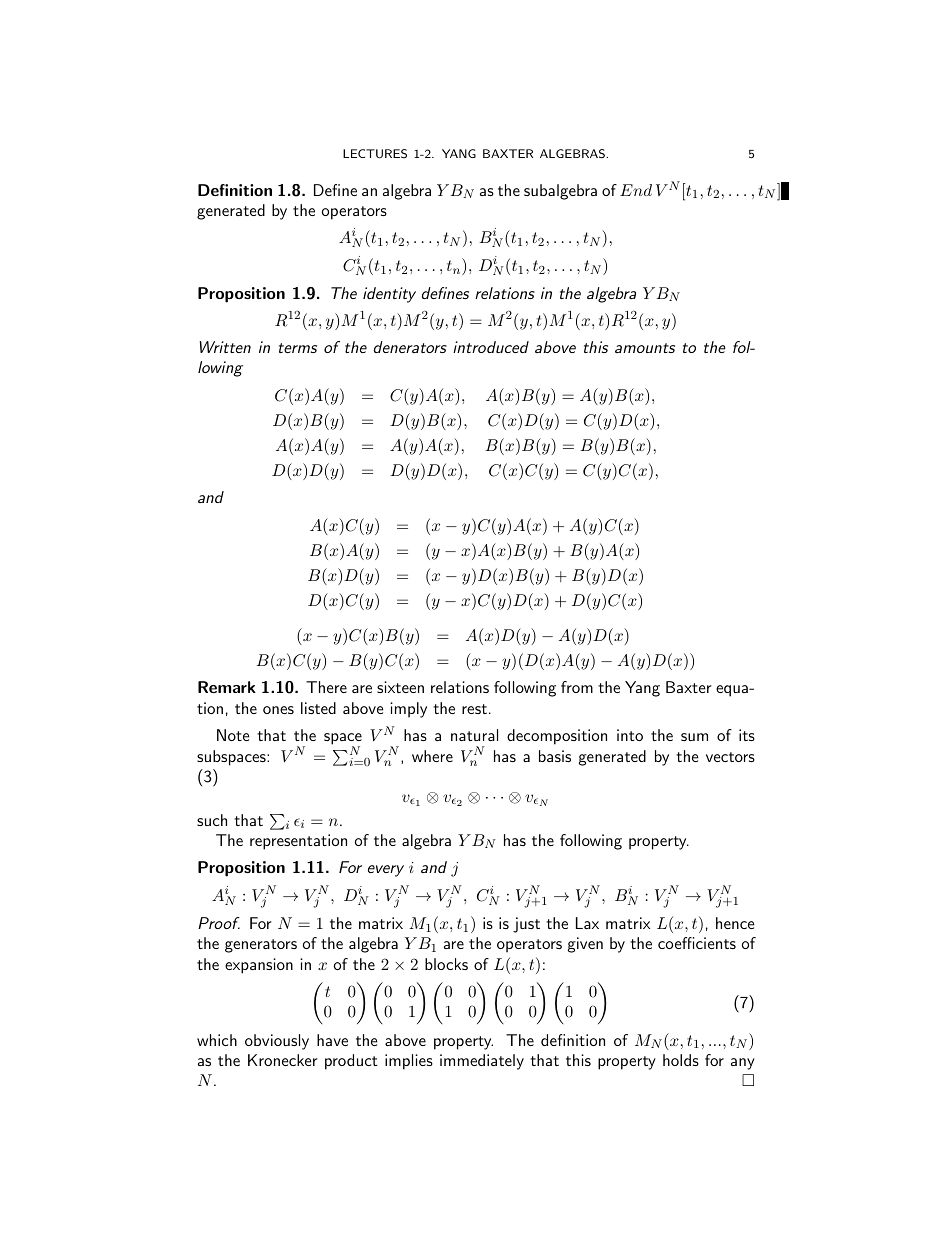 This page has height=1233, width=952. Describe the element at coordinates (645, 348) in the page. I see `amounts` at that location.
